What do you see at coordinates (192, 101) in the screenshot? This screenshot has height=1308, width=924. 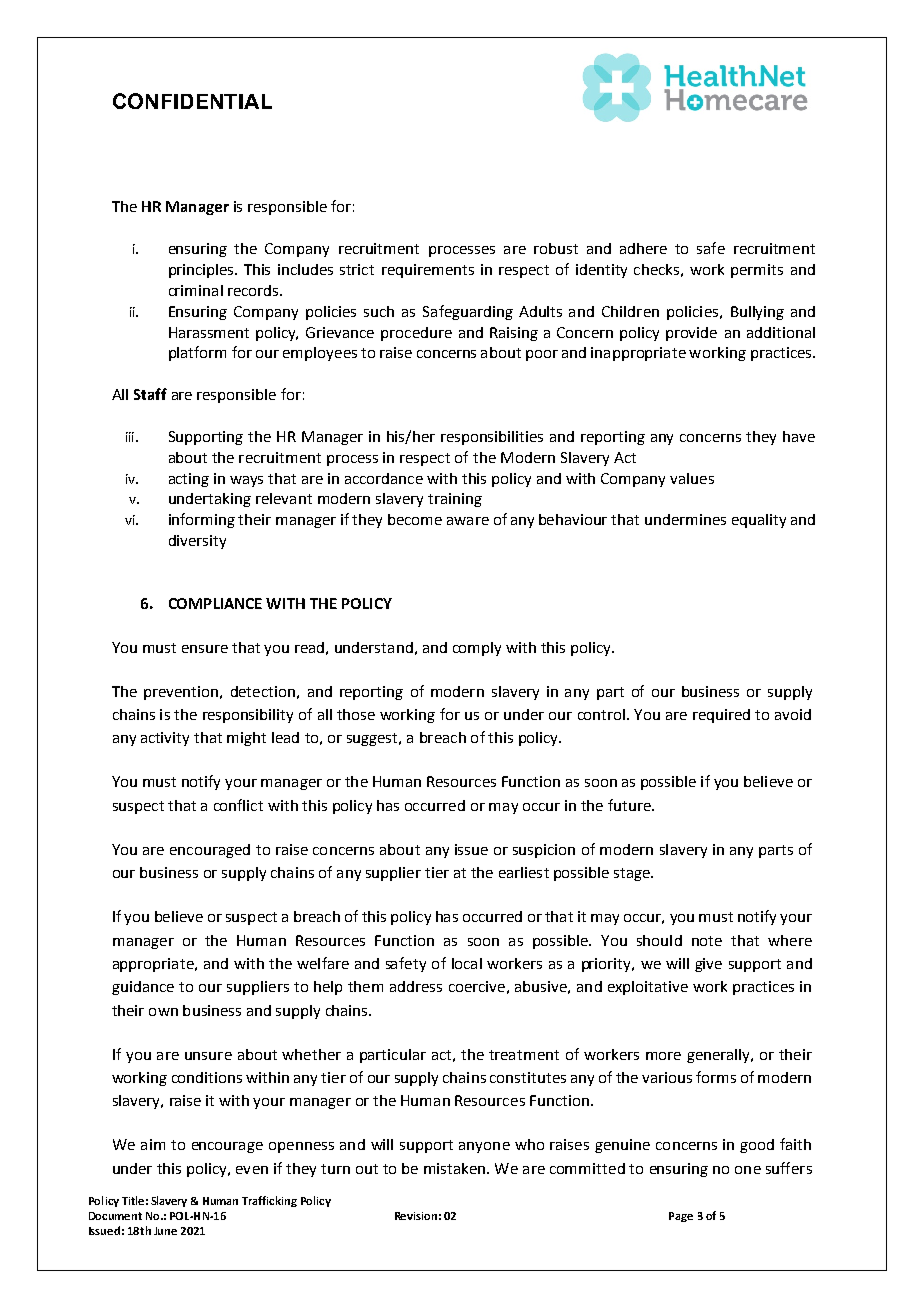 I see `CONFIDENTIAL` at bounding box center [192, 101].
